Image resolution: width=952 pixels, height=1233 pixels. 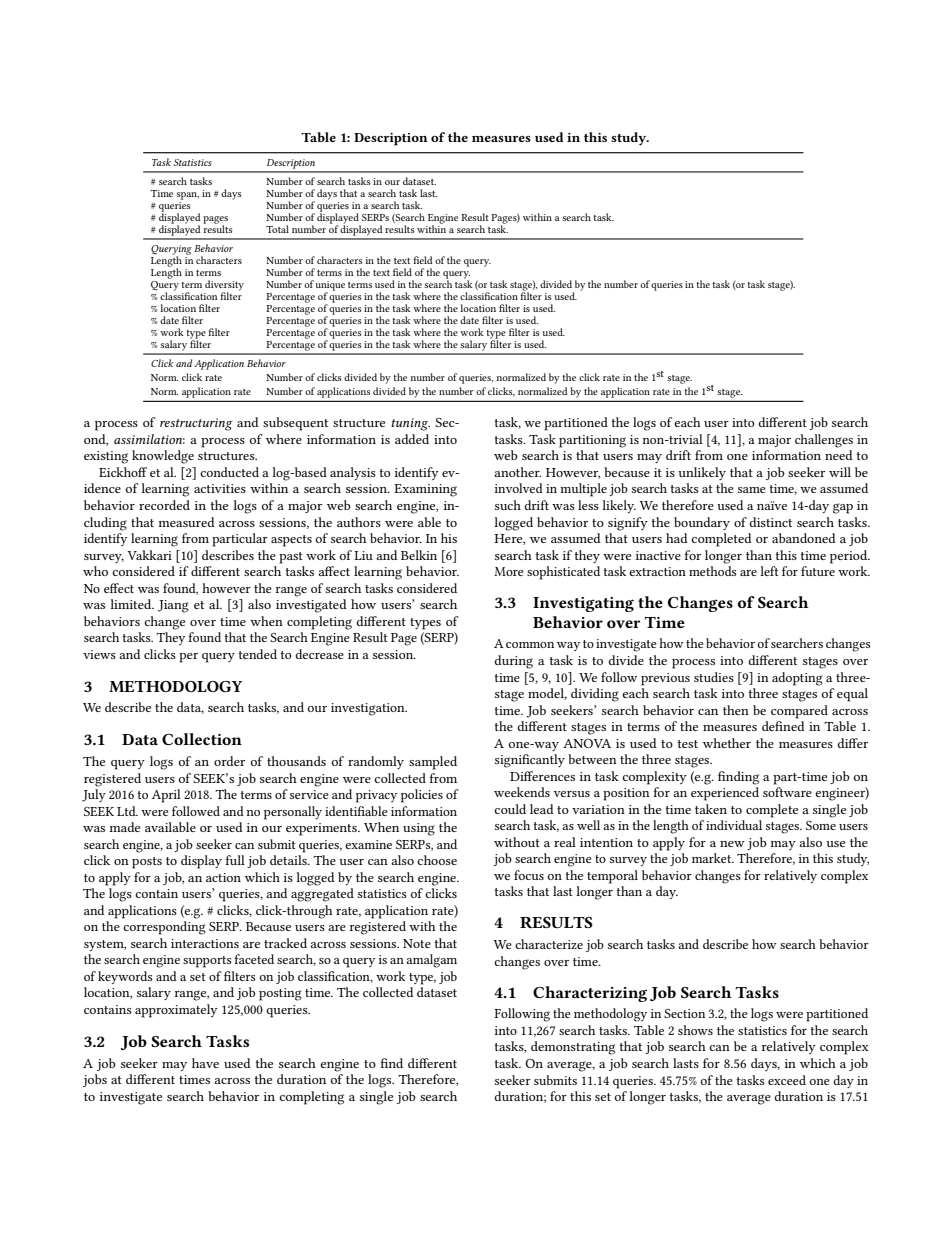 I want to click on challenges, so click(x=824, y=441).
